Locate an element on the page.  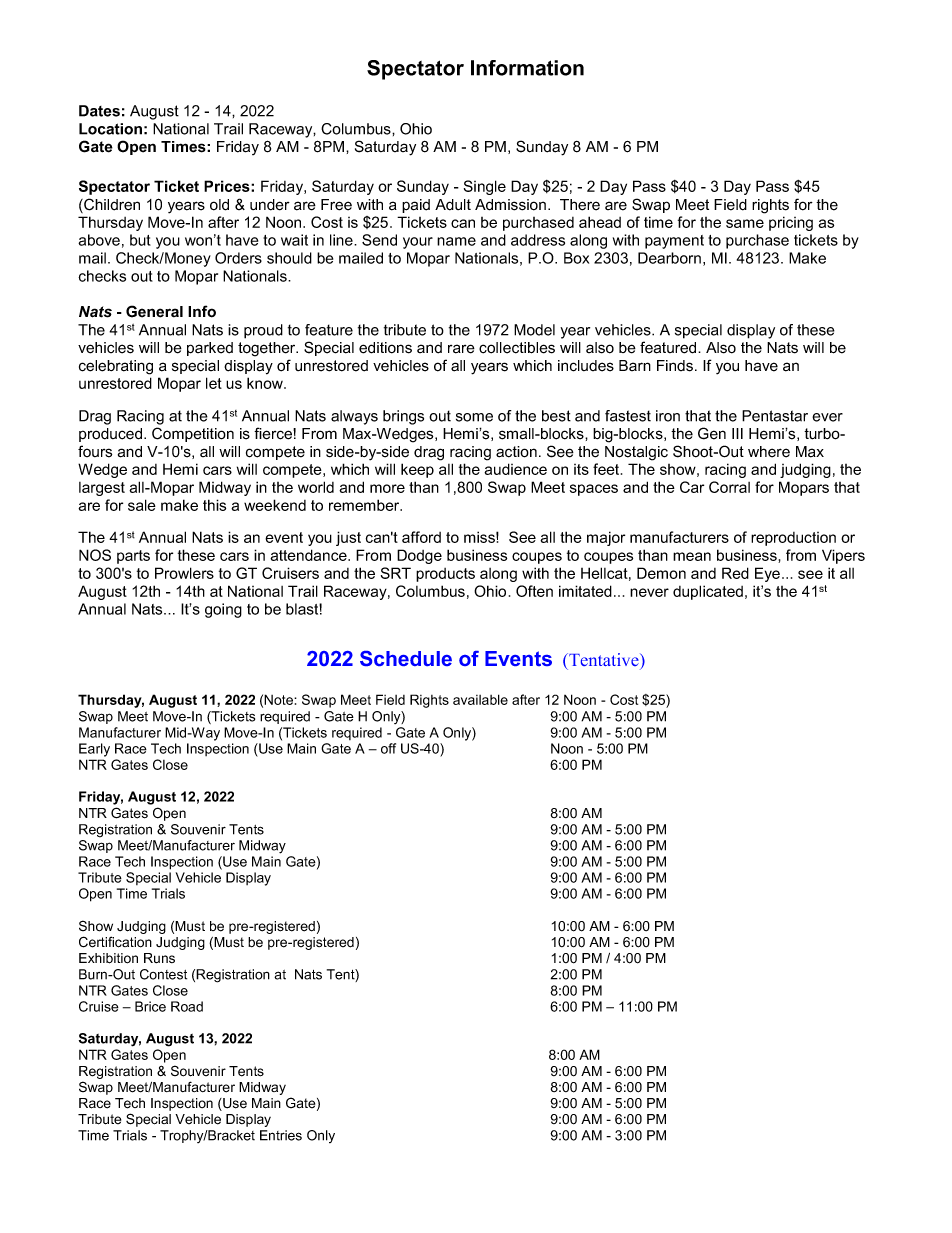
duplicated is located at coordinates (708, 592).
